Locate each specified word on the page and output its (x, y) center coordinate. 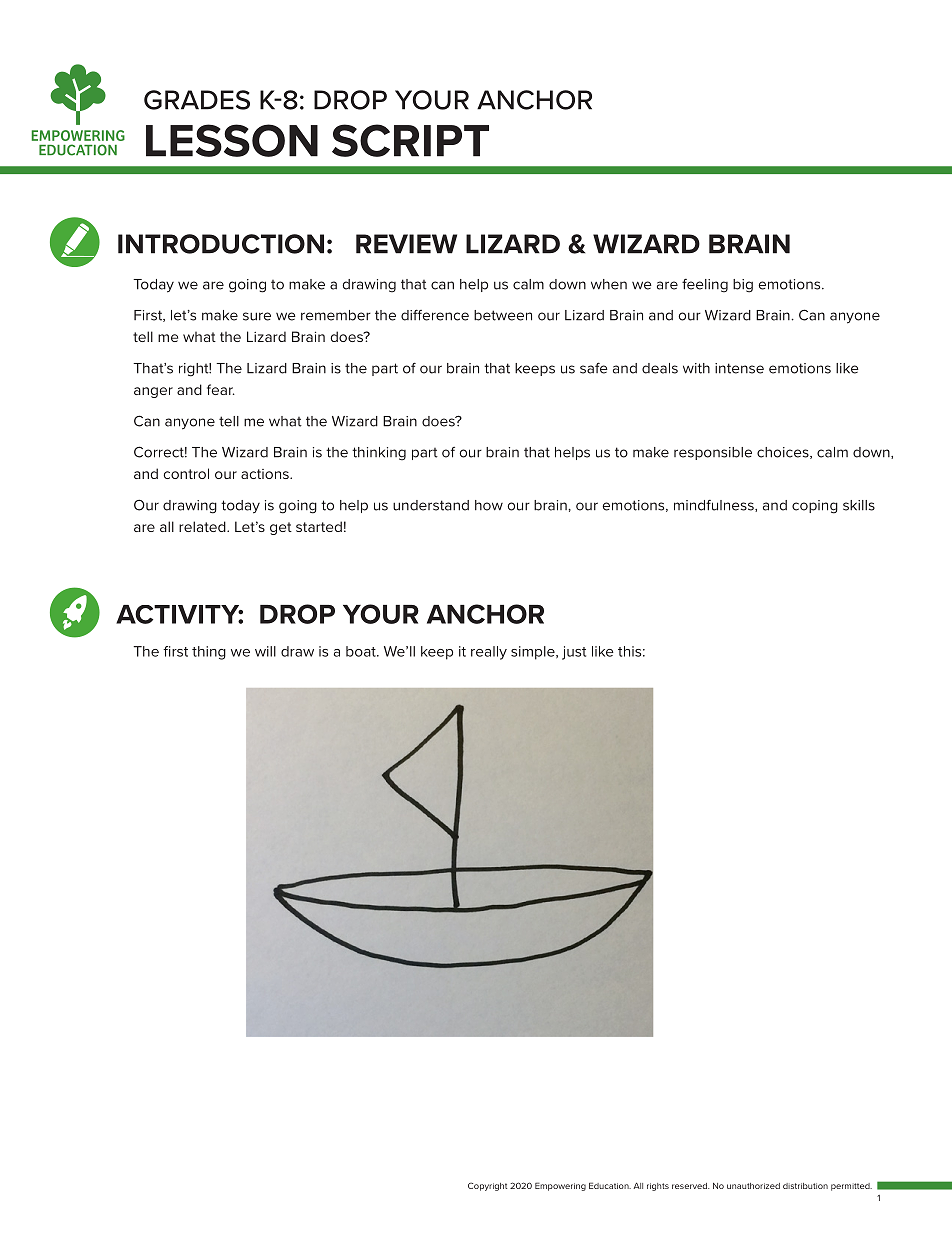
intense (739, 368)
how (489, 505)
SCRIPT (410, 140)
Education (610, 1185)
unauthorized (753, 1186)
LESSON (232, 140)
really (489, 653)
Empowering (560, 1186)
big (743, 286)
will (265, 651)
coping (815, 507)
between (503, 315)
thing (209, 653)
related (203, 526)
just (574, 653)
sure (257, 316)
